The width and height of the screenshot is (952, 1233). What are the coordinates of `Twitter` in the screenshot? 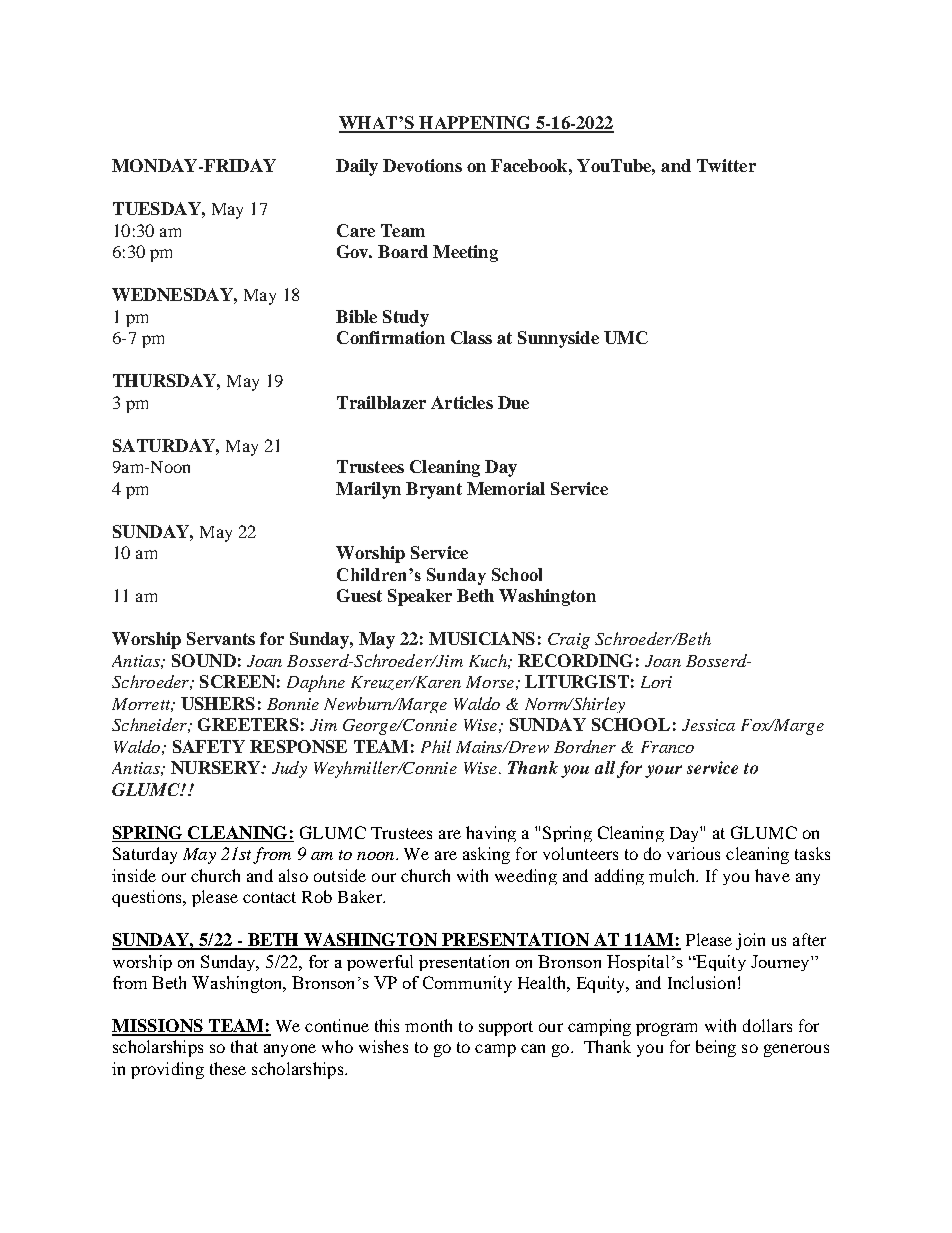 It's located at (726, 165).
